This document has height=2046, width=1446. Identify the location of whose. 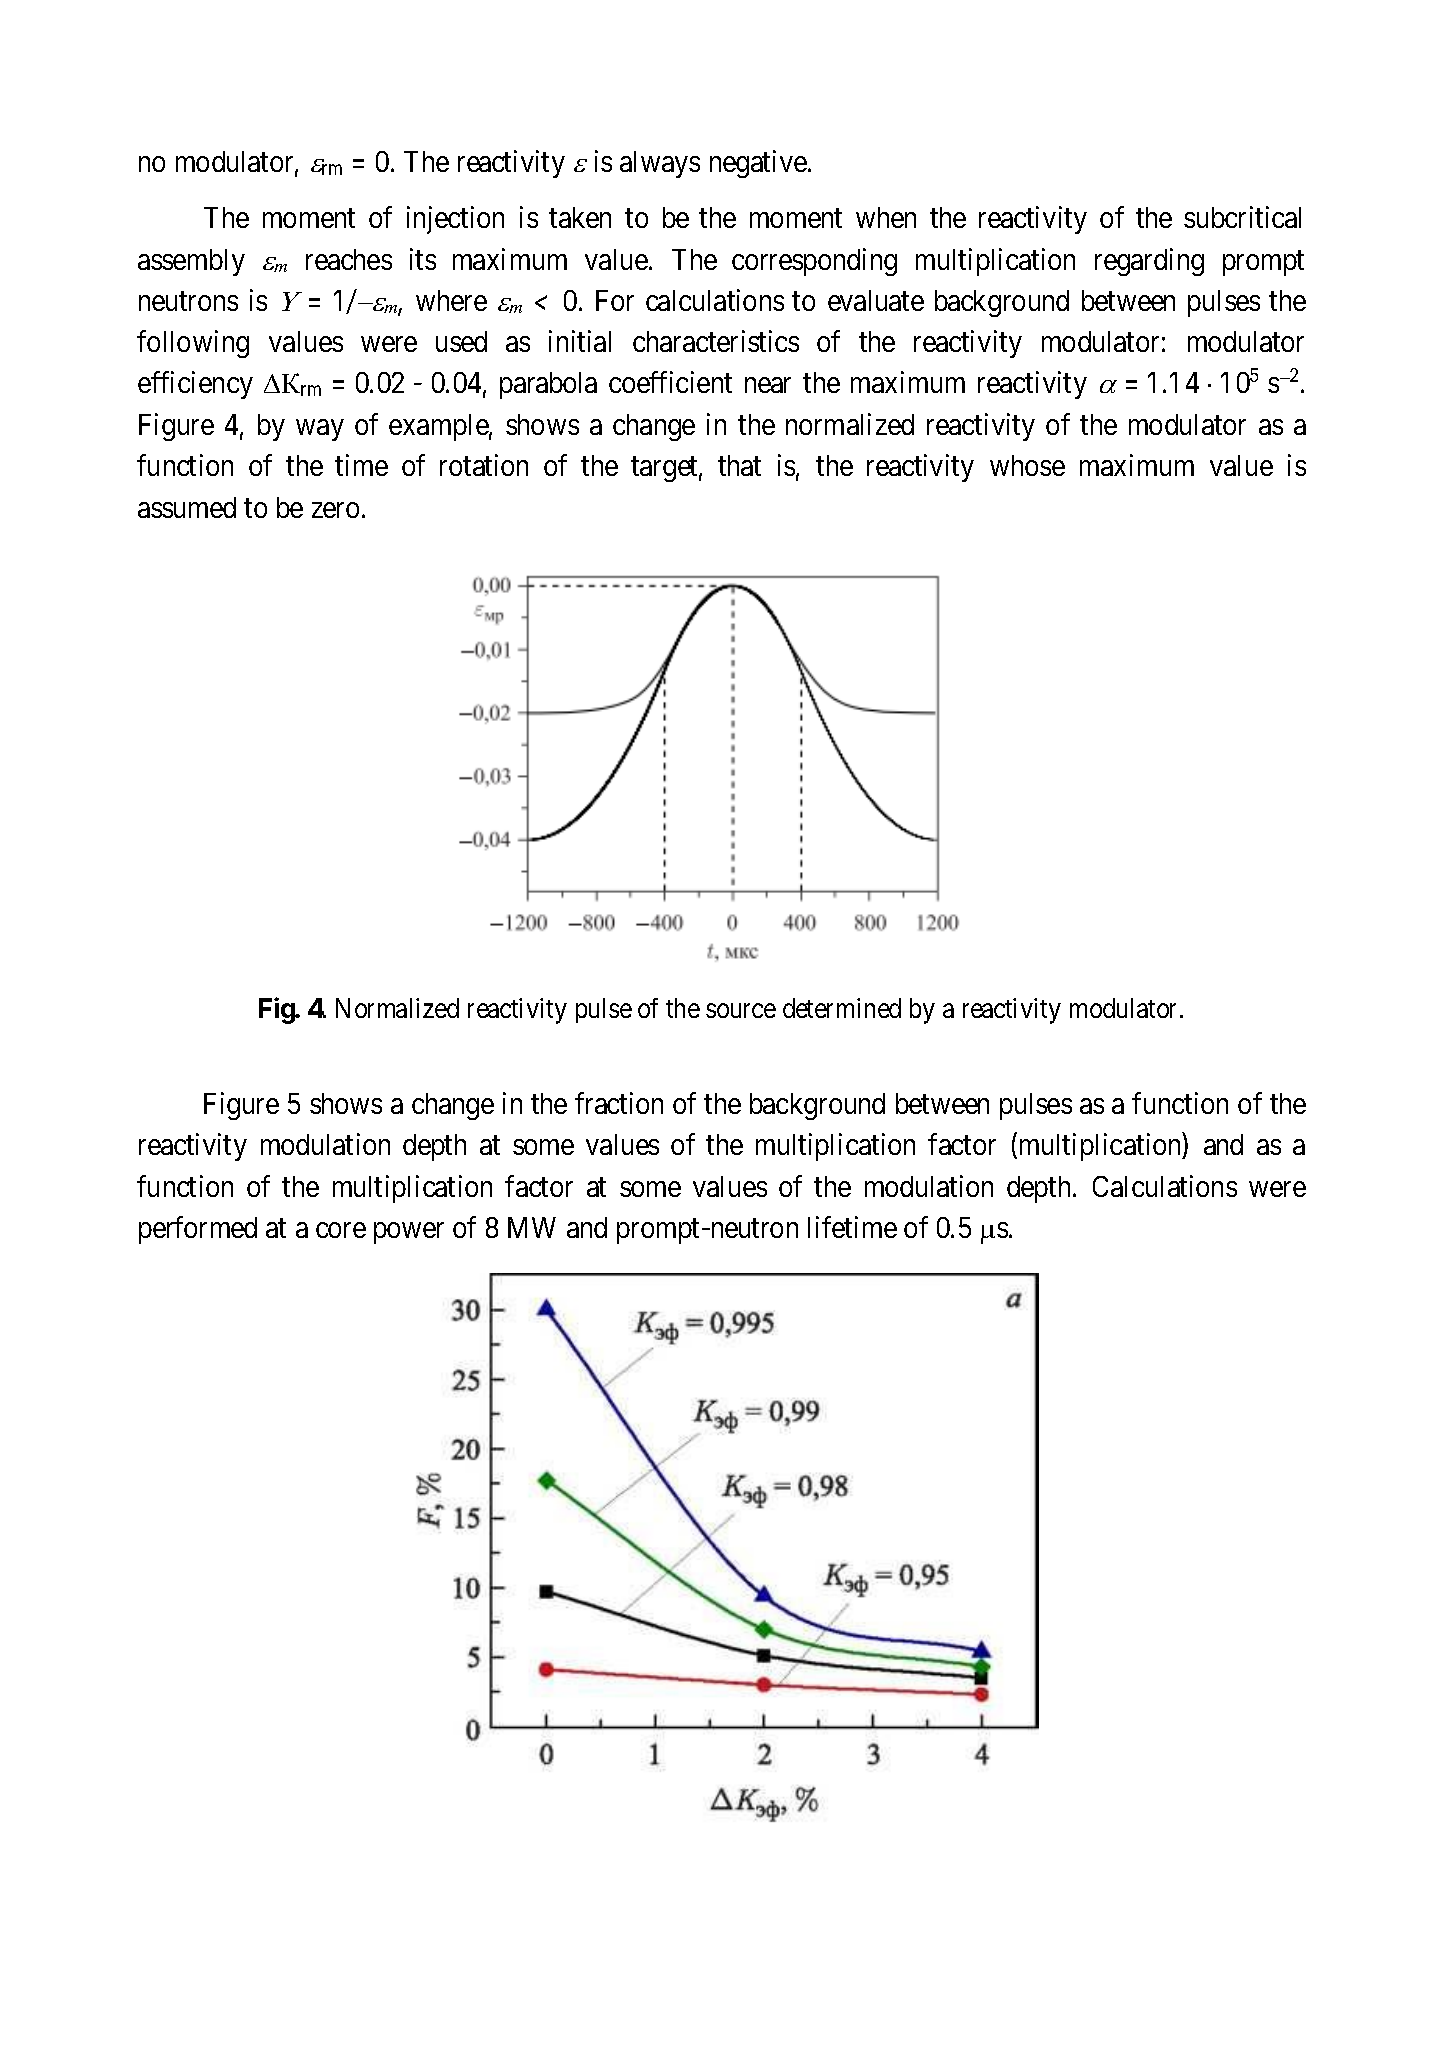
(1027, 465).
